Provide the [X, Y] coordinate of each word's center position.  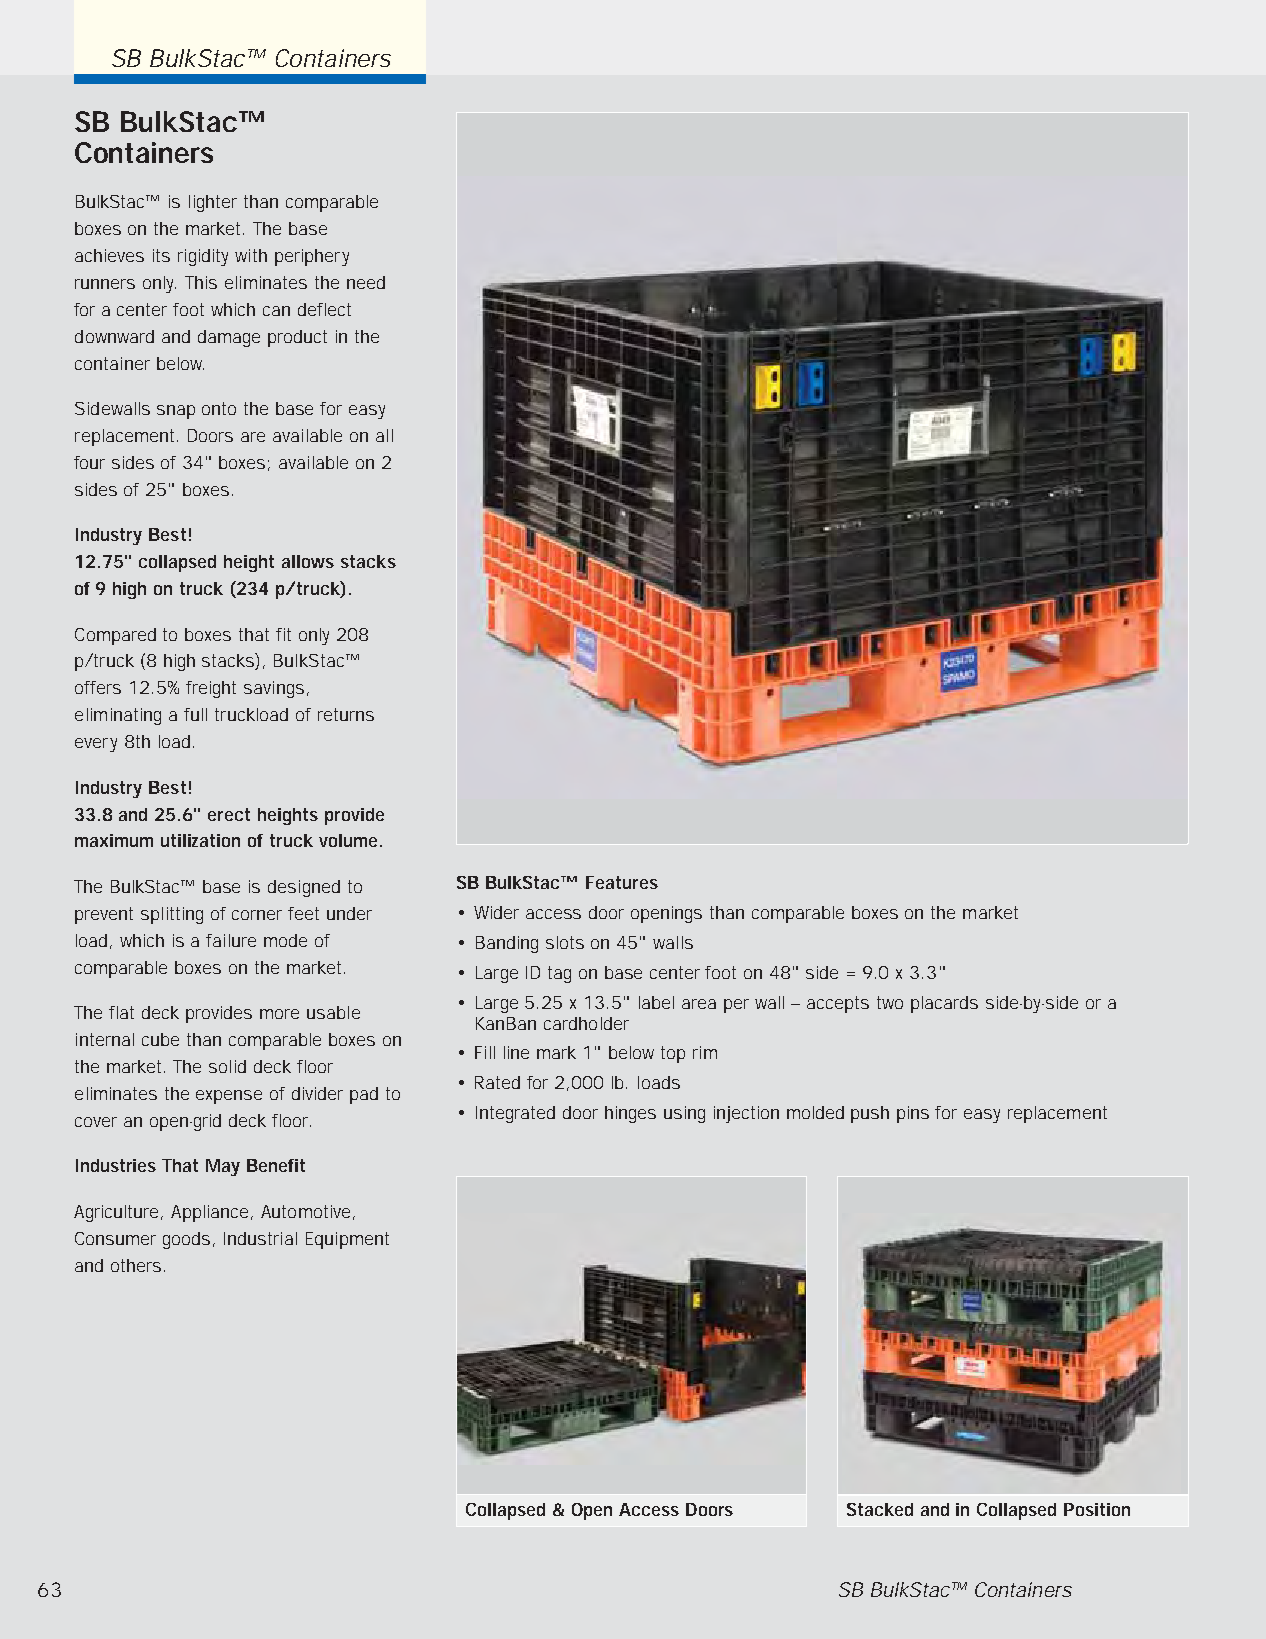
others [136, 1265]
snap [176, 412]
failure [231, 940]
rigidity [203, 257]
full [195, 714]
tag [559, 974]
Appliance [211, 1213]
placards [944, 1004]
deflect [324, 309]
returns [346, 714]
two [890, 1002]
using [684, 1114]
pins [913, 1114]
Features [622, 882]
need [366, 282]
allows [308, 561]
